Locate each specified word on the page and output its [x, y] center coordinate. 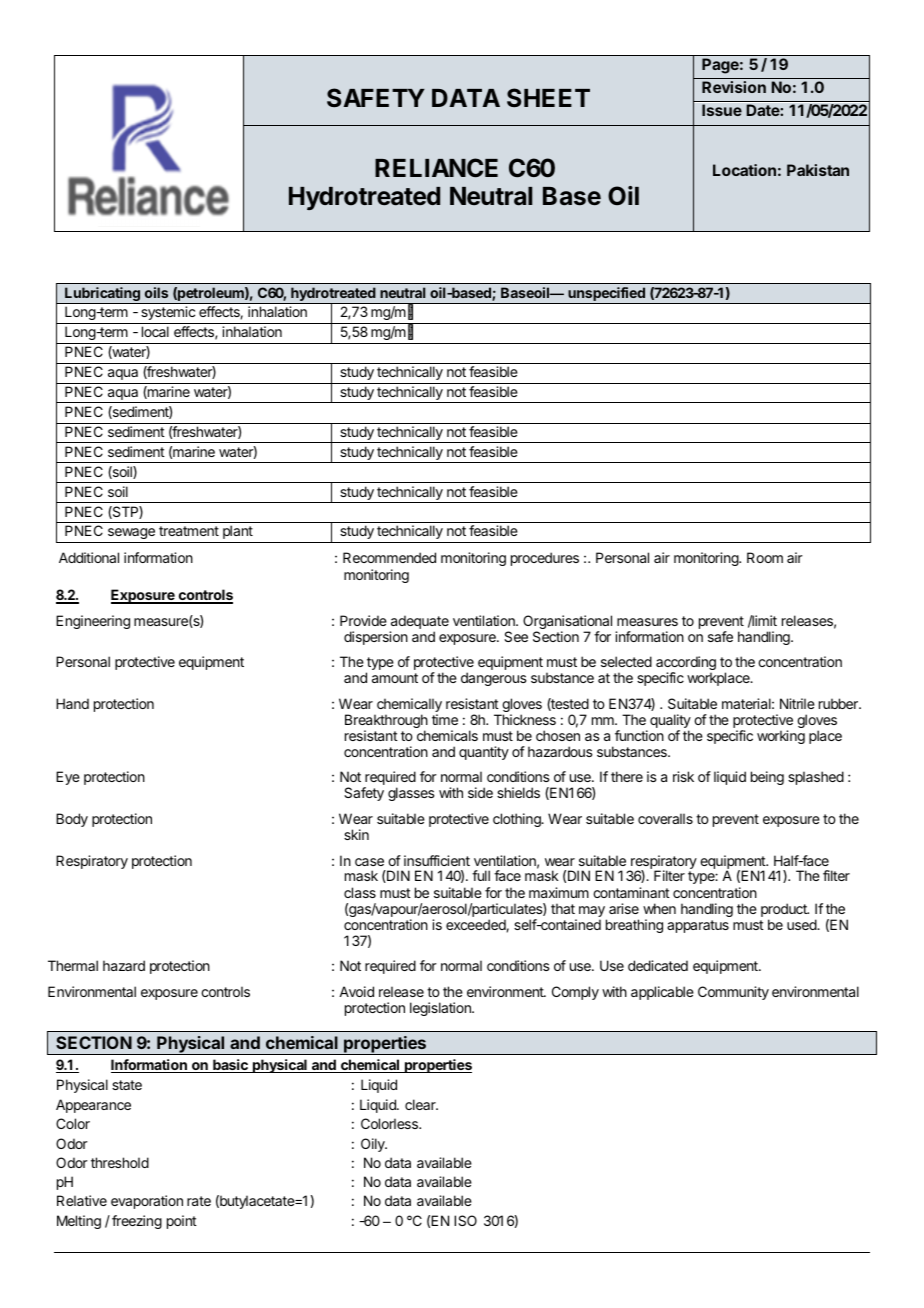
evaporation [147, 1202]
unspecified [606, 295]
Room [765, 557]
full [481, 875]
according [686, 664]
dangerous [494, 679]
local [155, 331]
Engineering [93, 622]
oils [156, 292]
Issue [722, 110]
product [785, 911]
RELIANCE [436, 168]
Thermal [73, 965]
